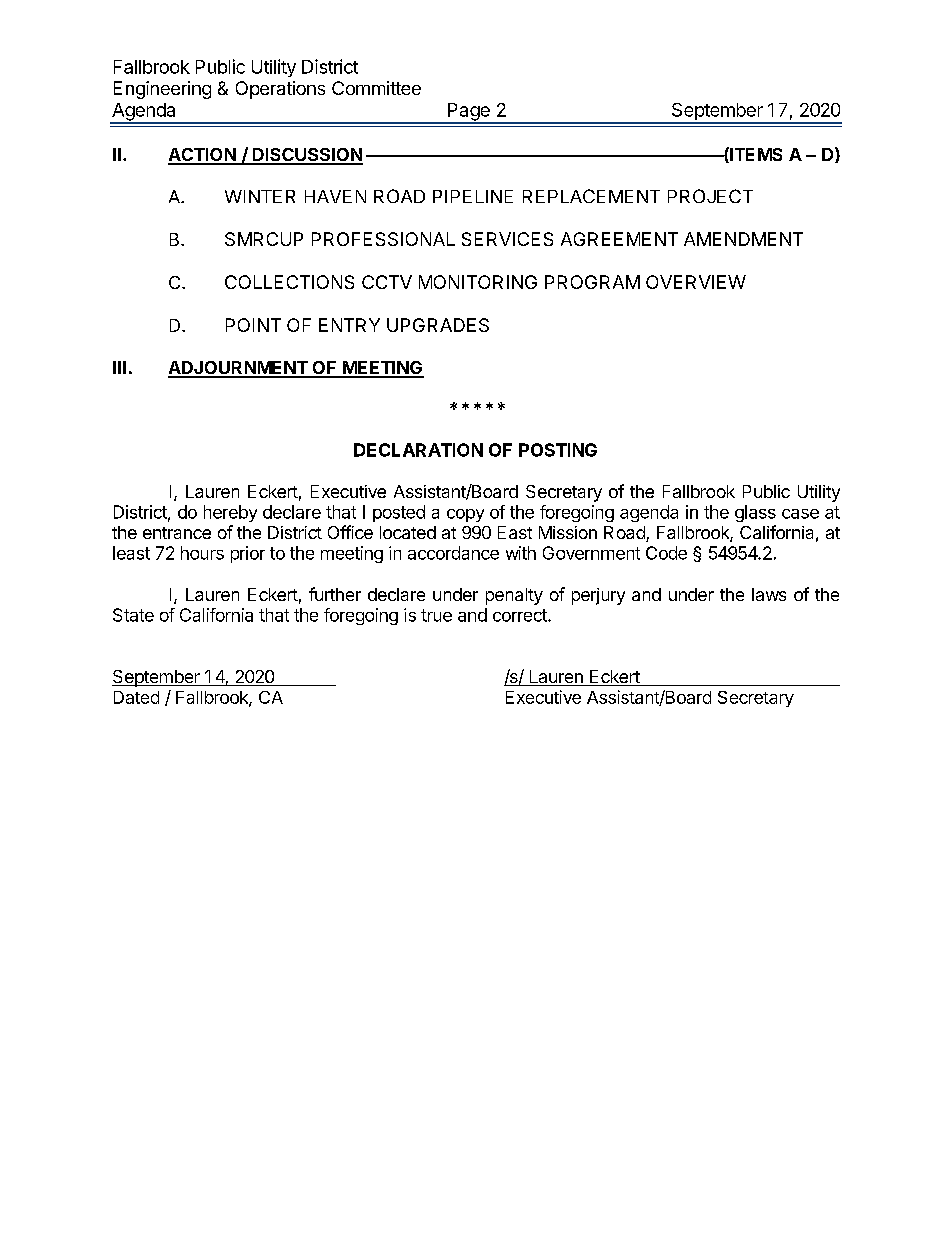  Describe the element at coordinates (469, 113) in the image. I see `Page` at that location.
